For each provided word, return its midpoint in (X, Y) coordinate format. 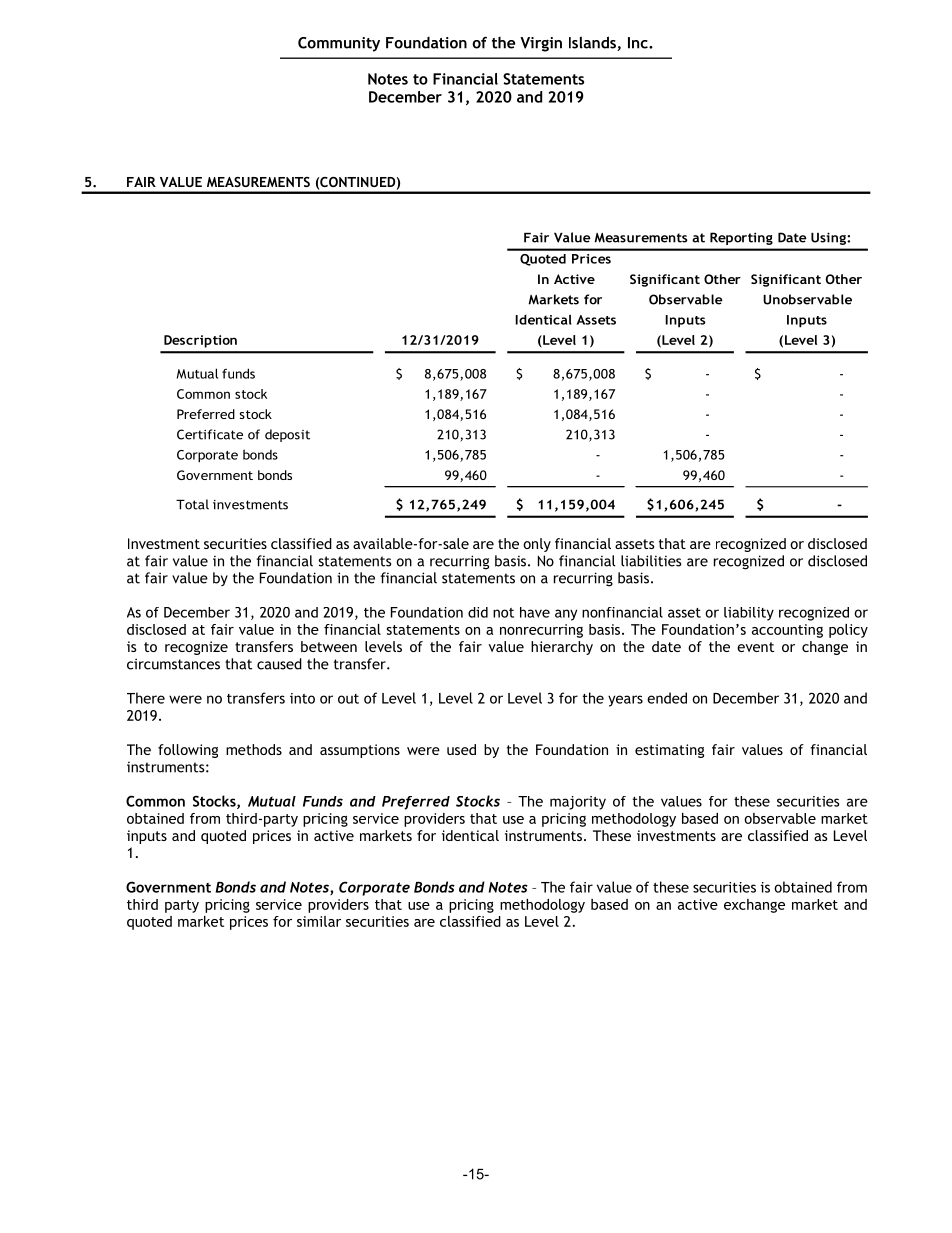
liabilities (651, 561)
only (537, 545)
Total (192, 504)
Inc (639, 43)
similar (319, 921)
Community (339, 44)
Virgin (541, 44)
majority (578, 803)
